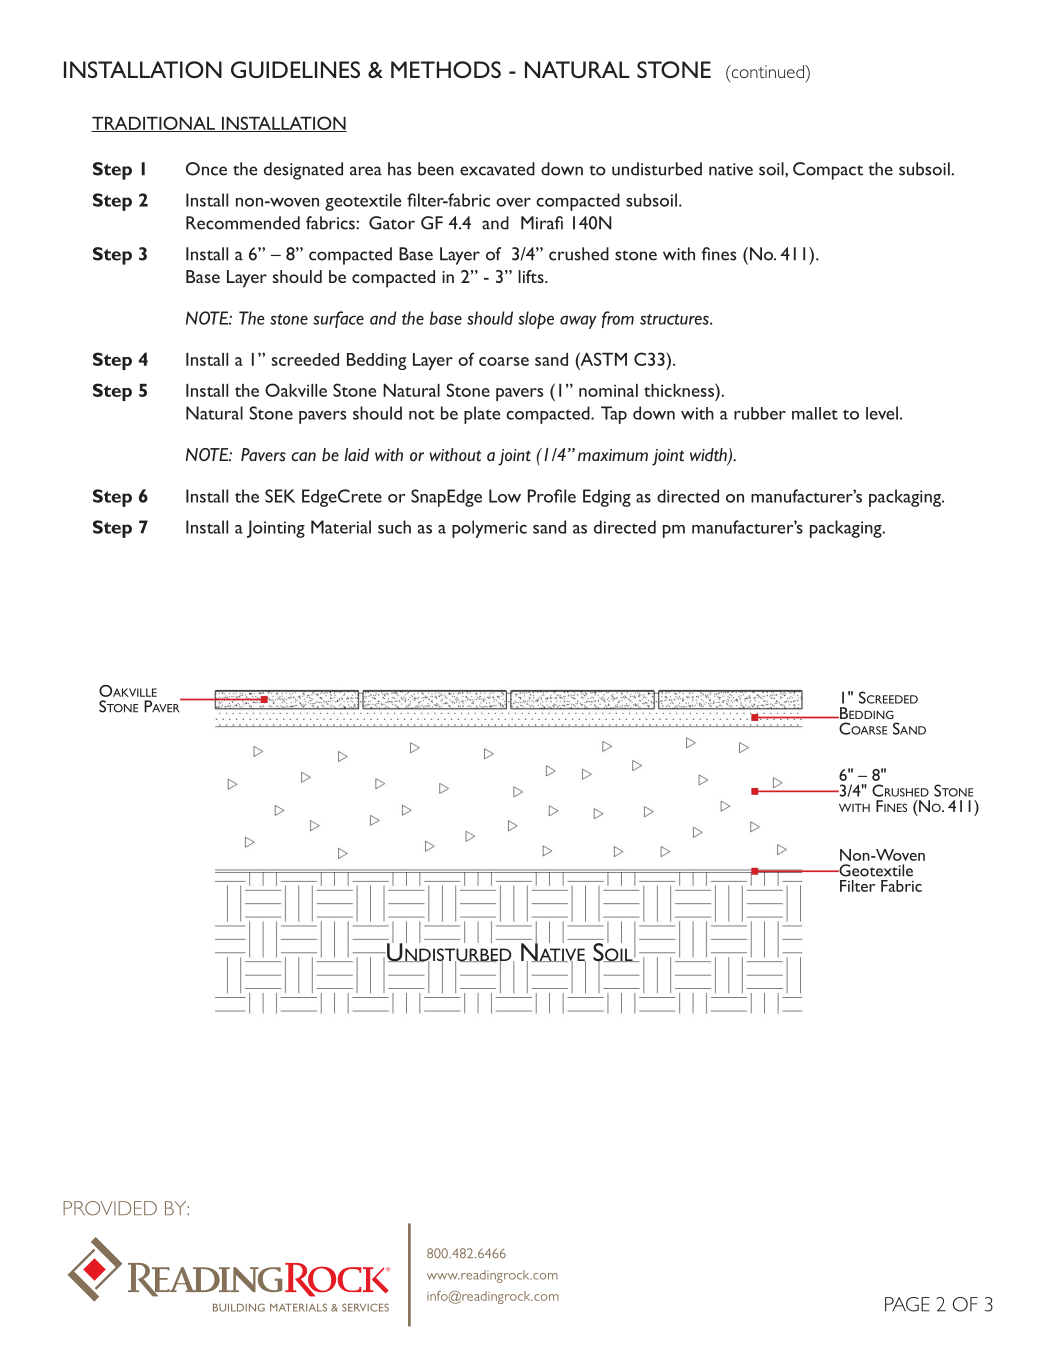 This document has width=1056, height=1366. Describe the element at coordinates (907, 1304) in the document. I see `PAGE` at that location.
